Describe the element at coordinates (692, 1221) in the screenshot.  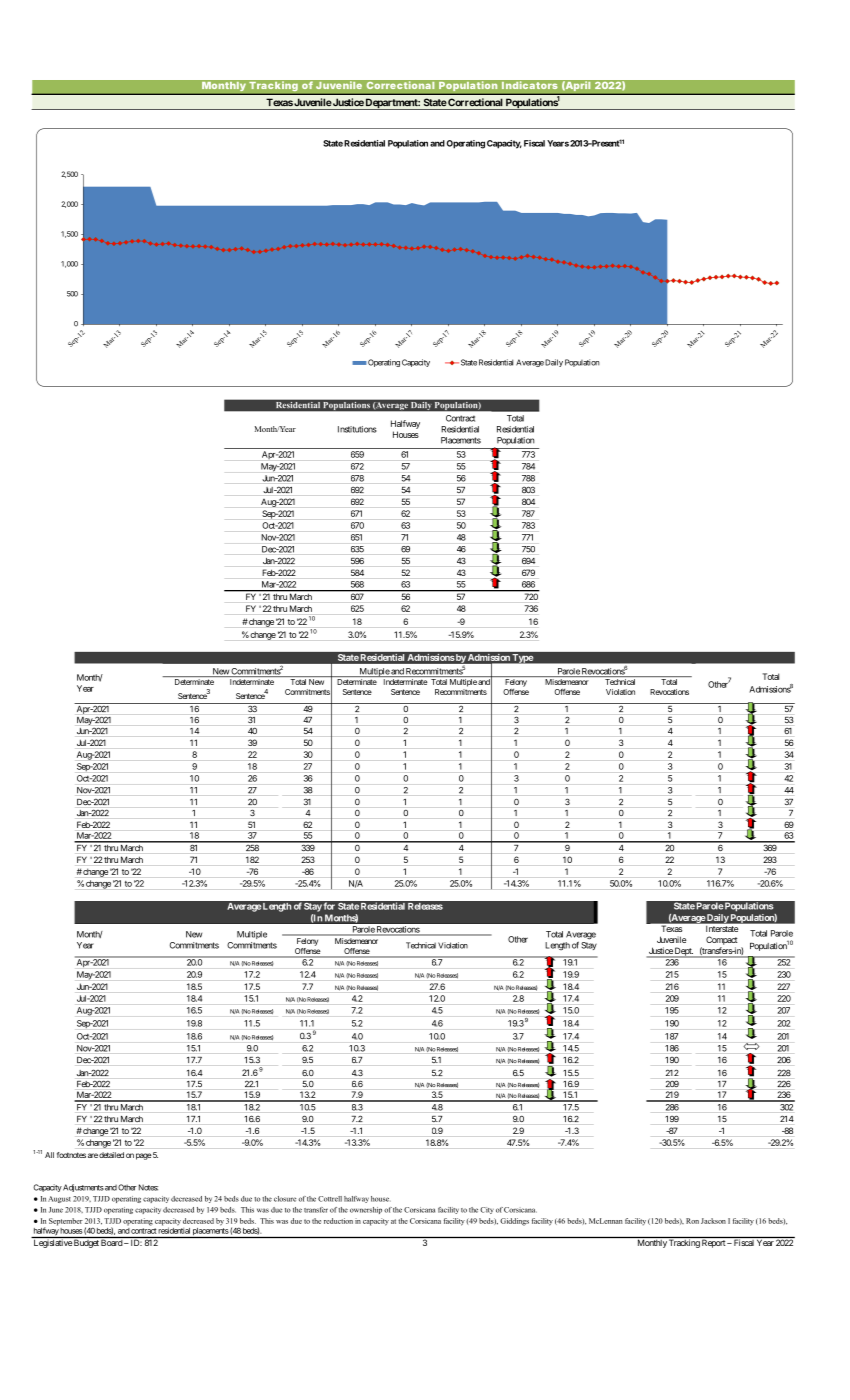
I see `Ron` at that location.
